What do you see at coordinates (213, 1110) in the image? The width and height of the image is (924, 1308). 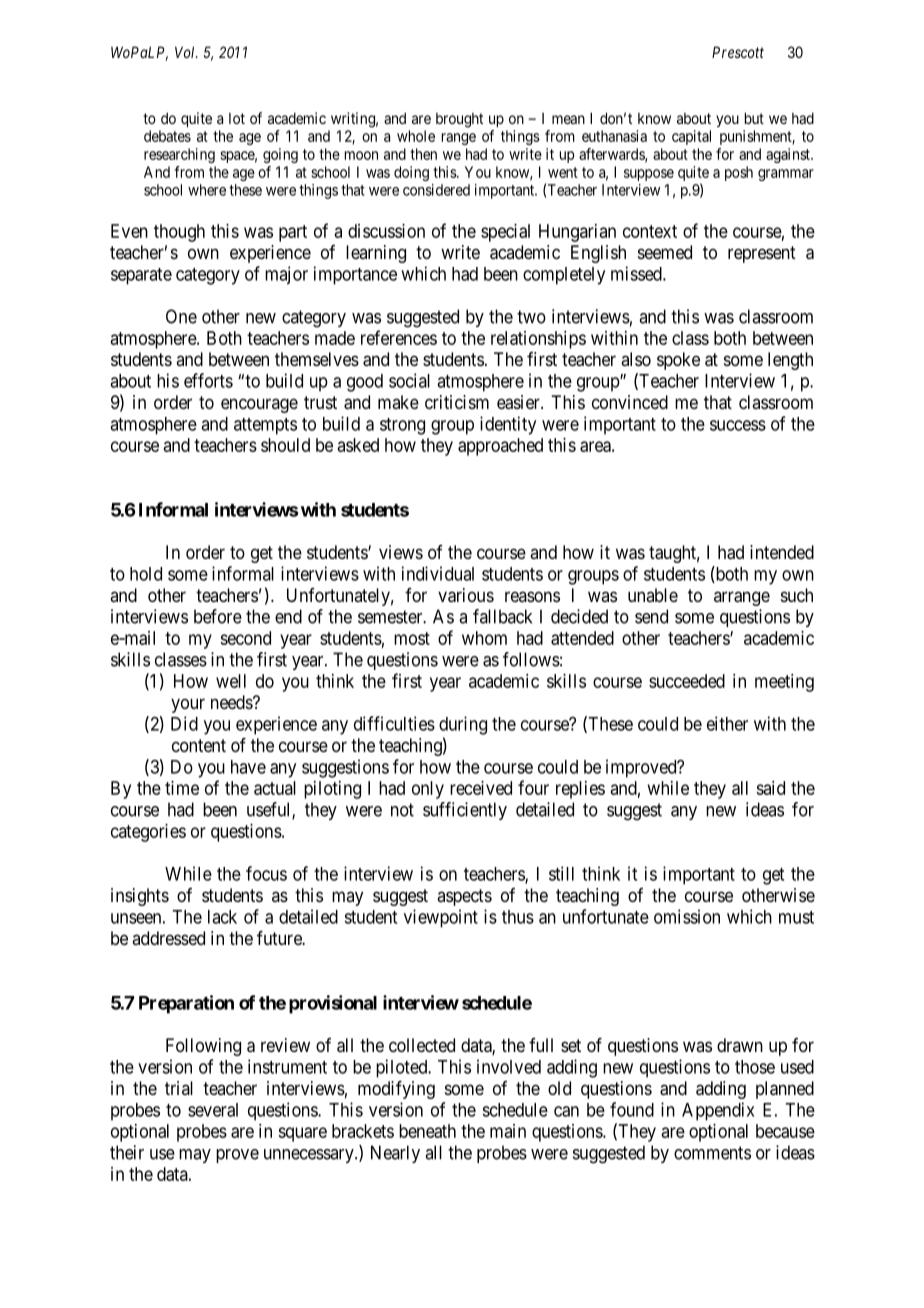 I see `several` at bounding box center [213, 1110].
